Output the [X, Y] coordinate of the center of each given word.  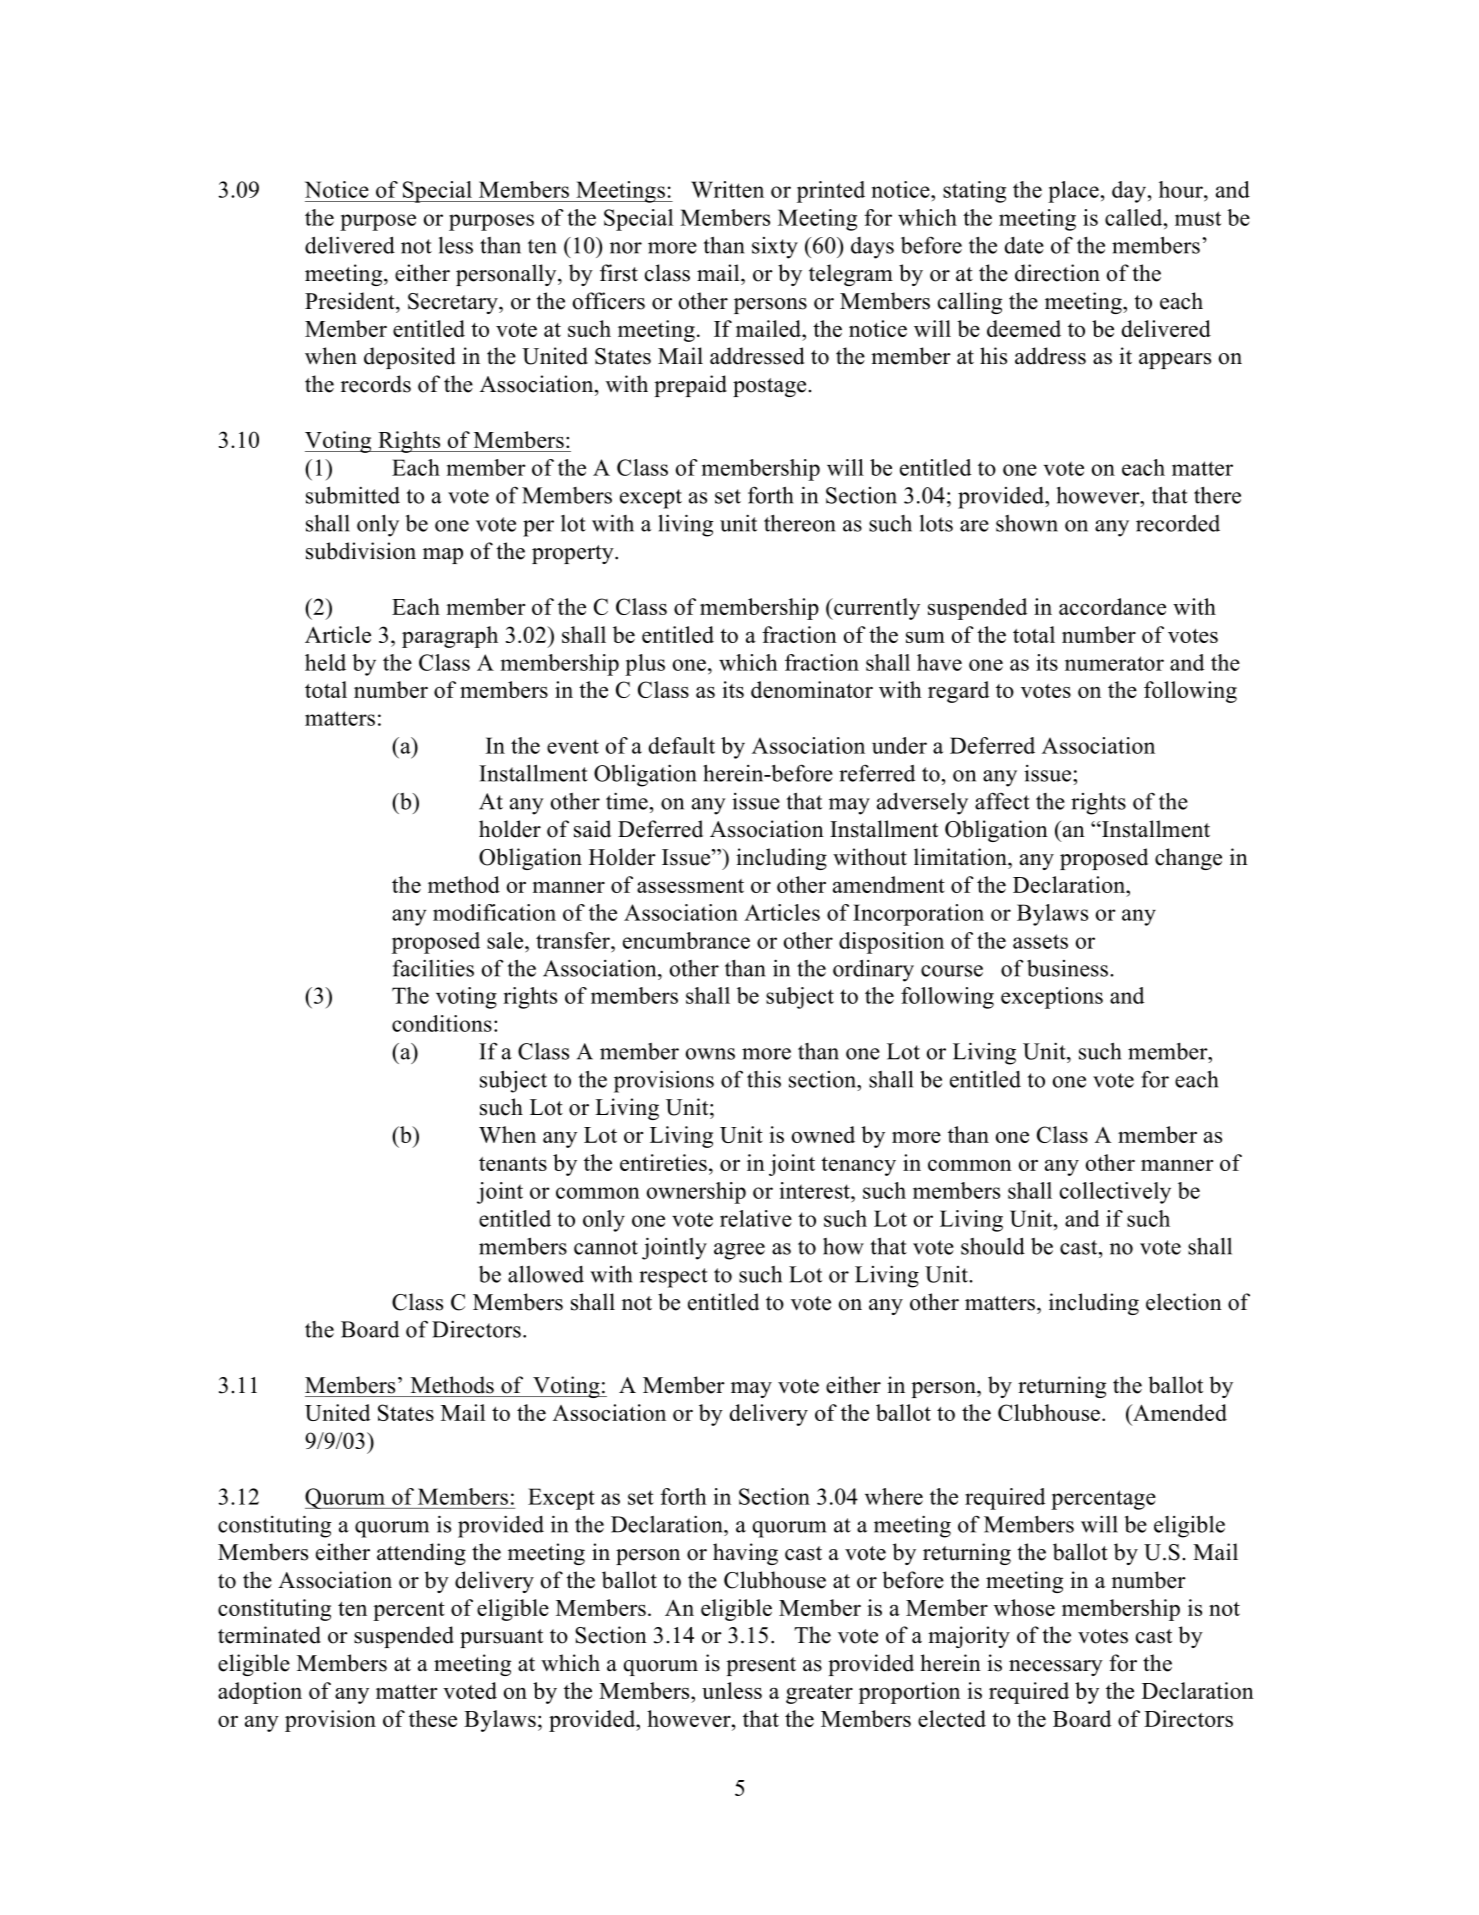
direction [1057, 273]
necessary [1056, 1668]
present [761, 1666]
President [351, 301]
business [1067, 968]
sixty [775, 248]
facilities [433, 968]
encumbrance [686, 940]
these [433, 1718]
